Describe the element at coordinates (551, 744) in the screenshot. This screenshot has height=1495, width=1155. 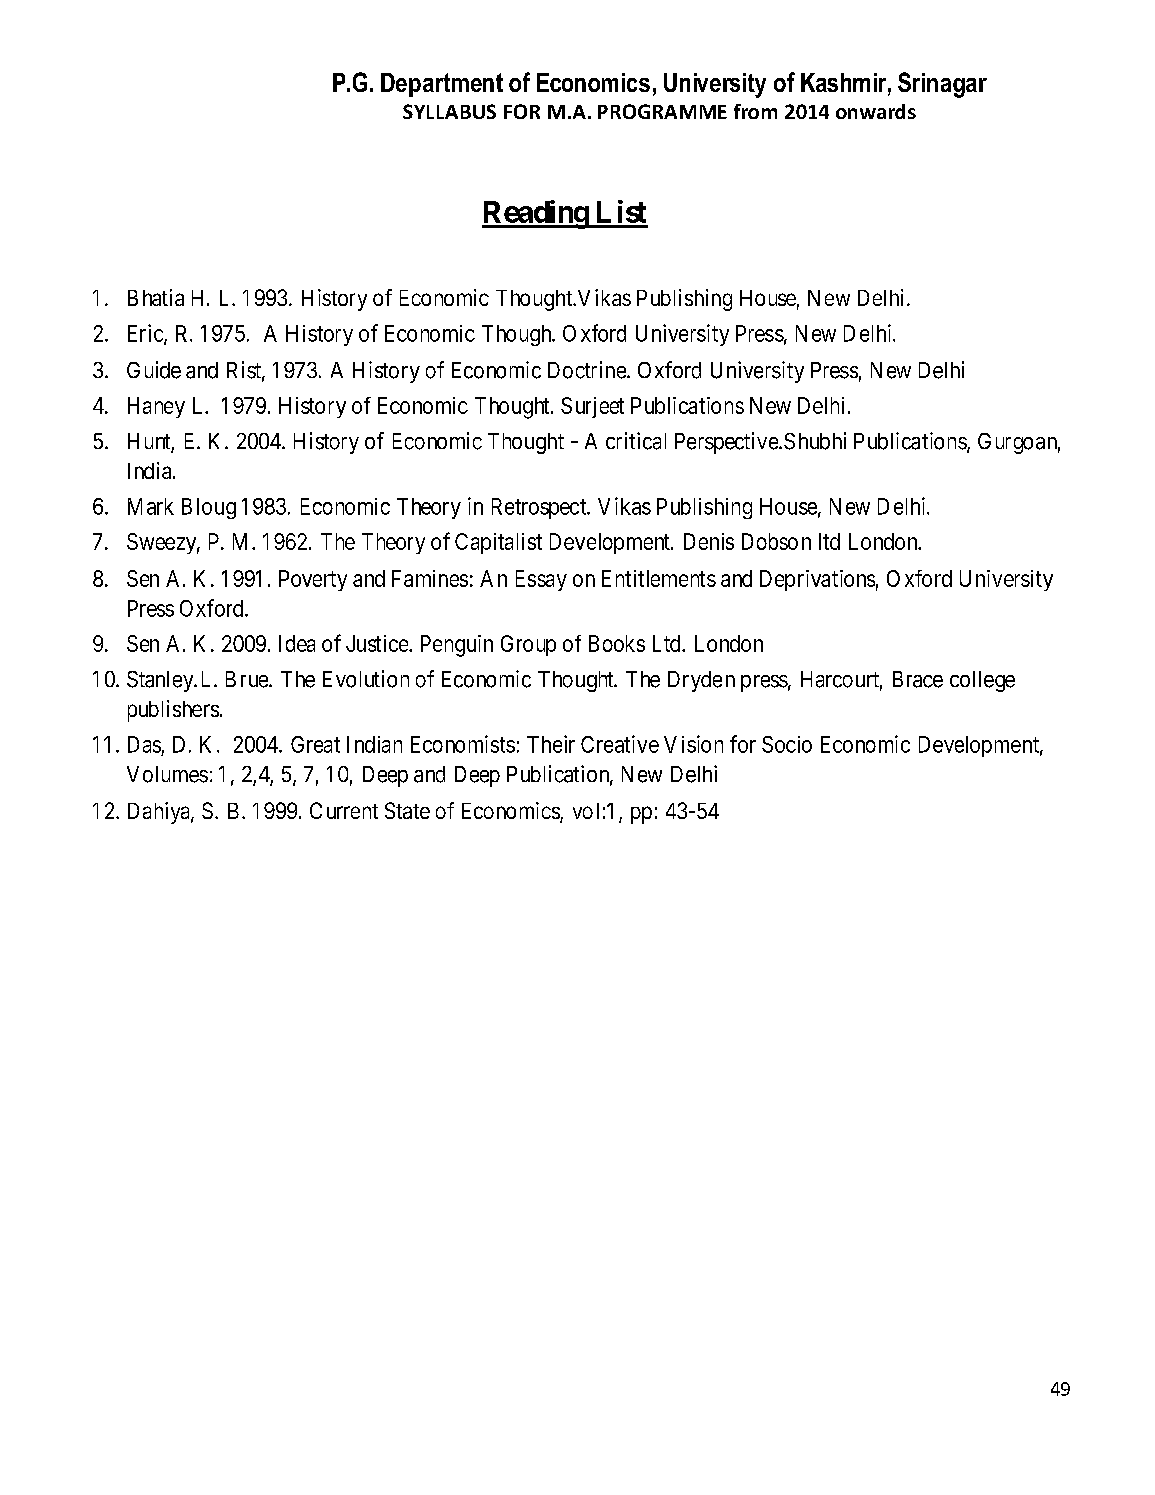
I see `Their` at that location.
